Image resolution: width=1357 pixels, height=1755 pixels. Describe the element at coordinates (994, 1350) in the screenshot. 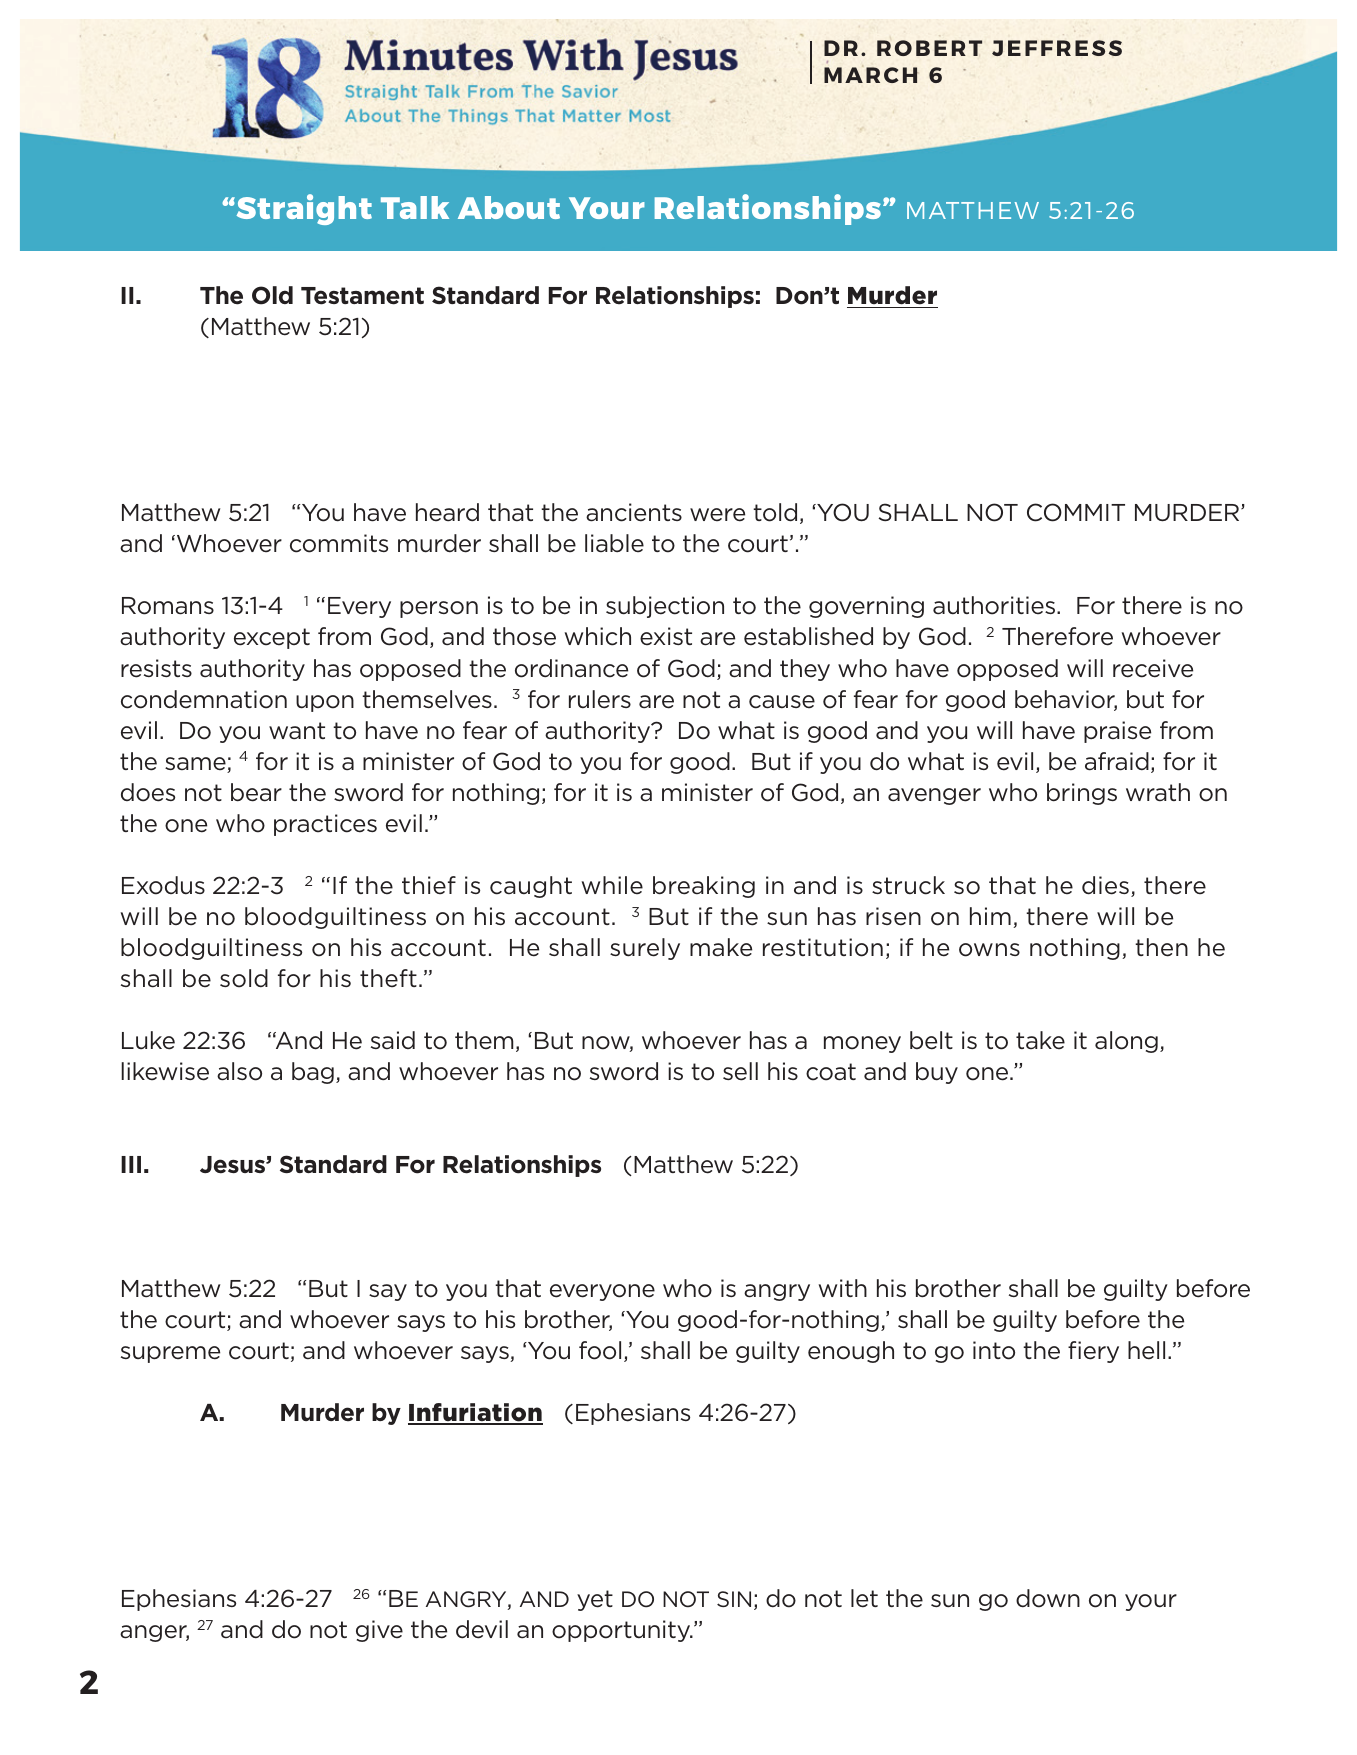

I see `into` at that location.
